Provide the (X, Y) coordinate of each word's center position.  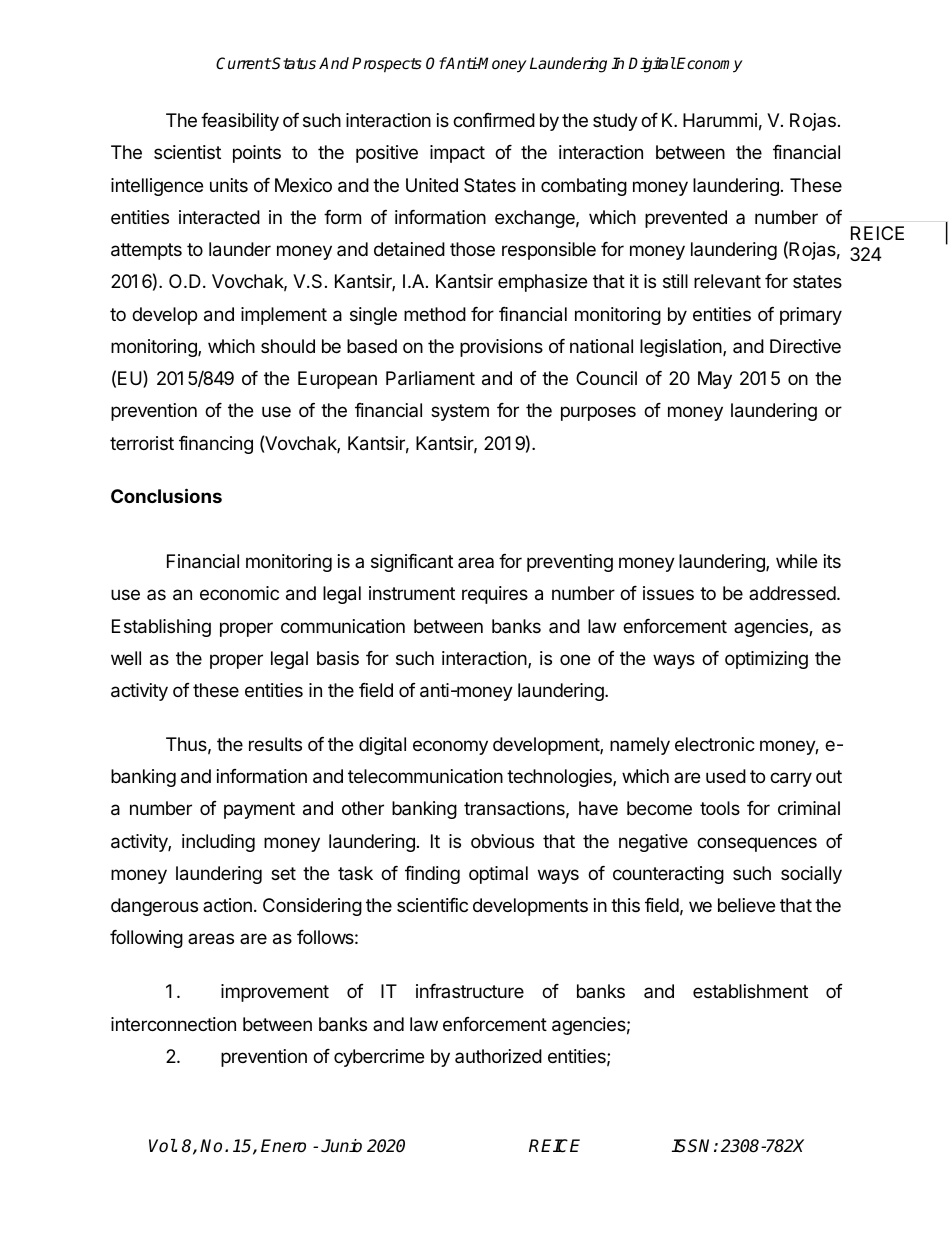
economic (239, 593)
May (715, 380)
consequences (757, 844)
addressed (792, 593)
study (615, 122)
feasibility (240, 122)
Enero (283, 1146)
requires (495, 595)
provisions (501, 348)
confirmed (494, 120)
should (288, 346)
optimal (498, 875)
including (218, 843)
